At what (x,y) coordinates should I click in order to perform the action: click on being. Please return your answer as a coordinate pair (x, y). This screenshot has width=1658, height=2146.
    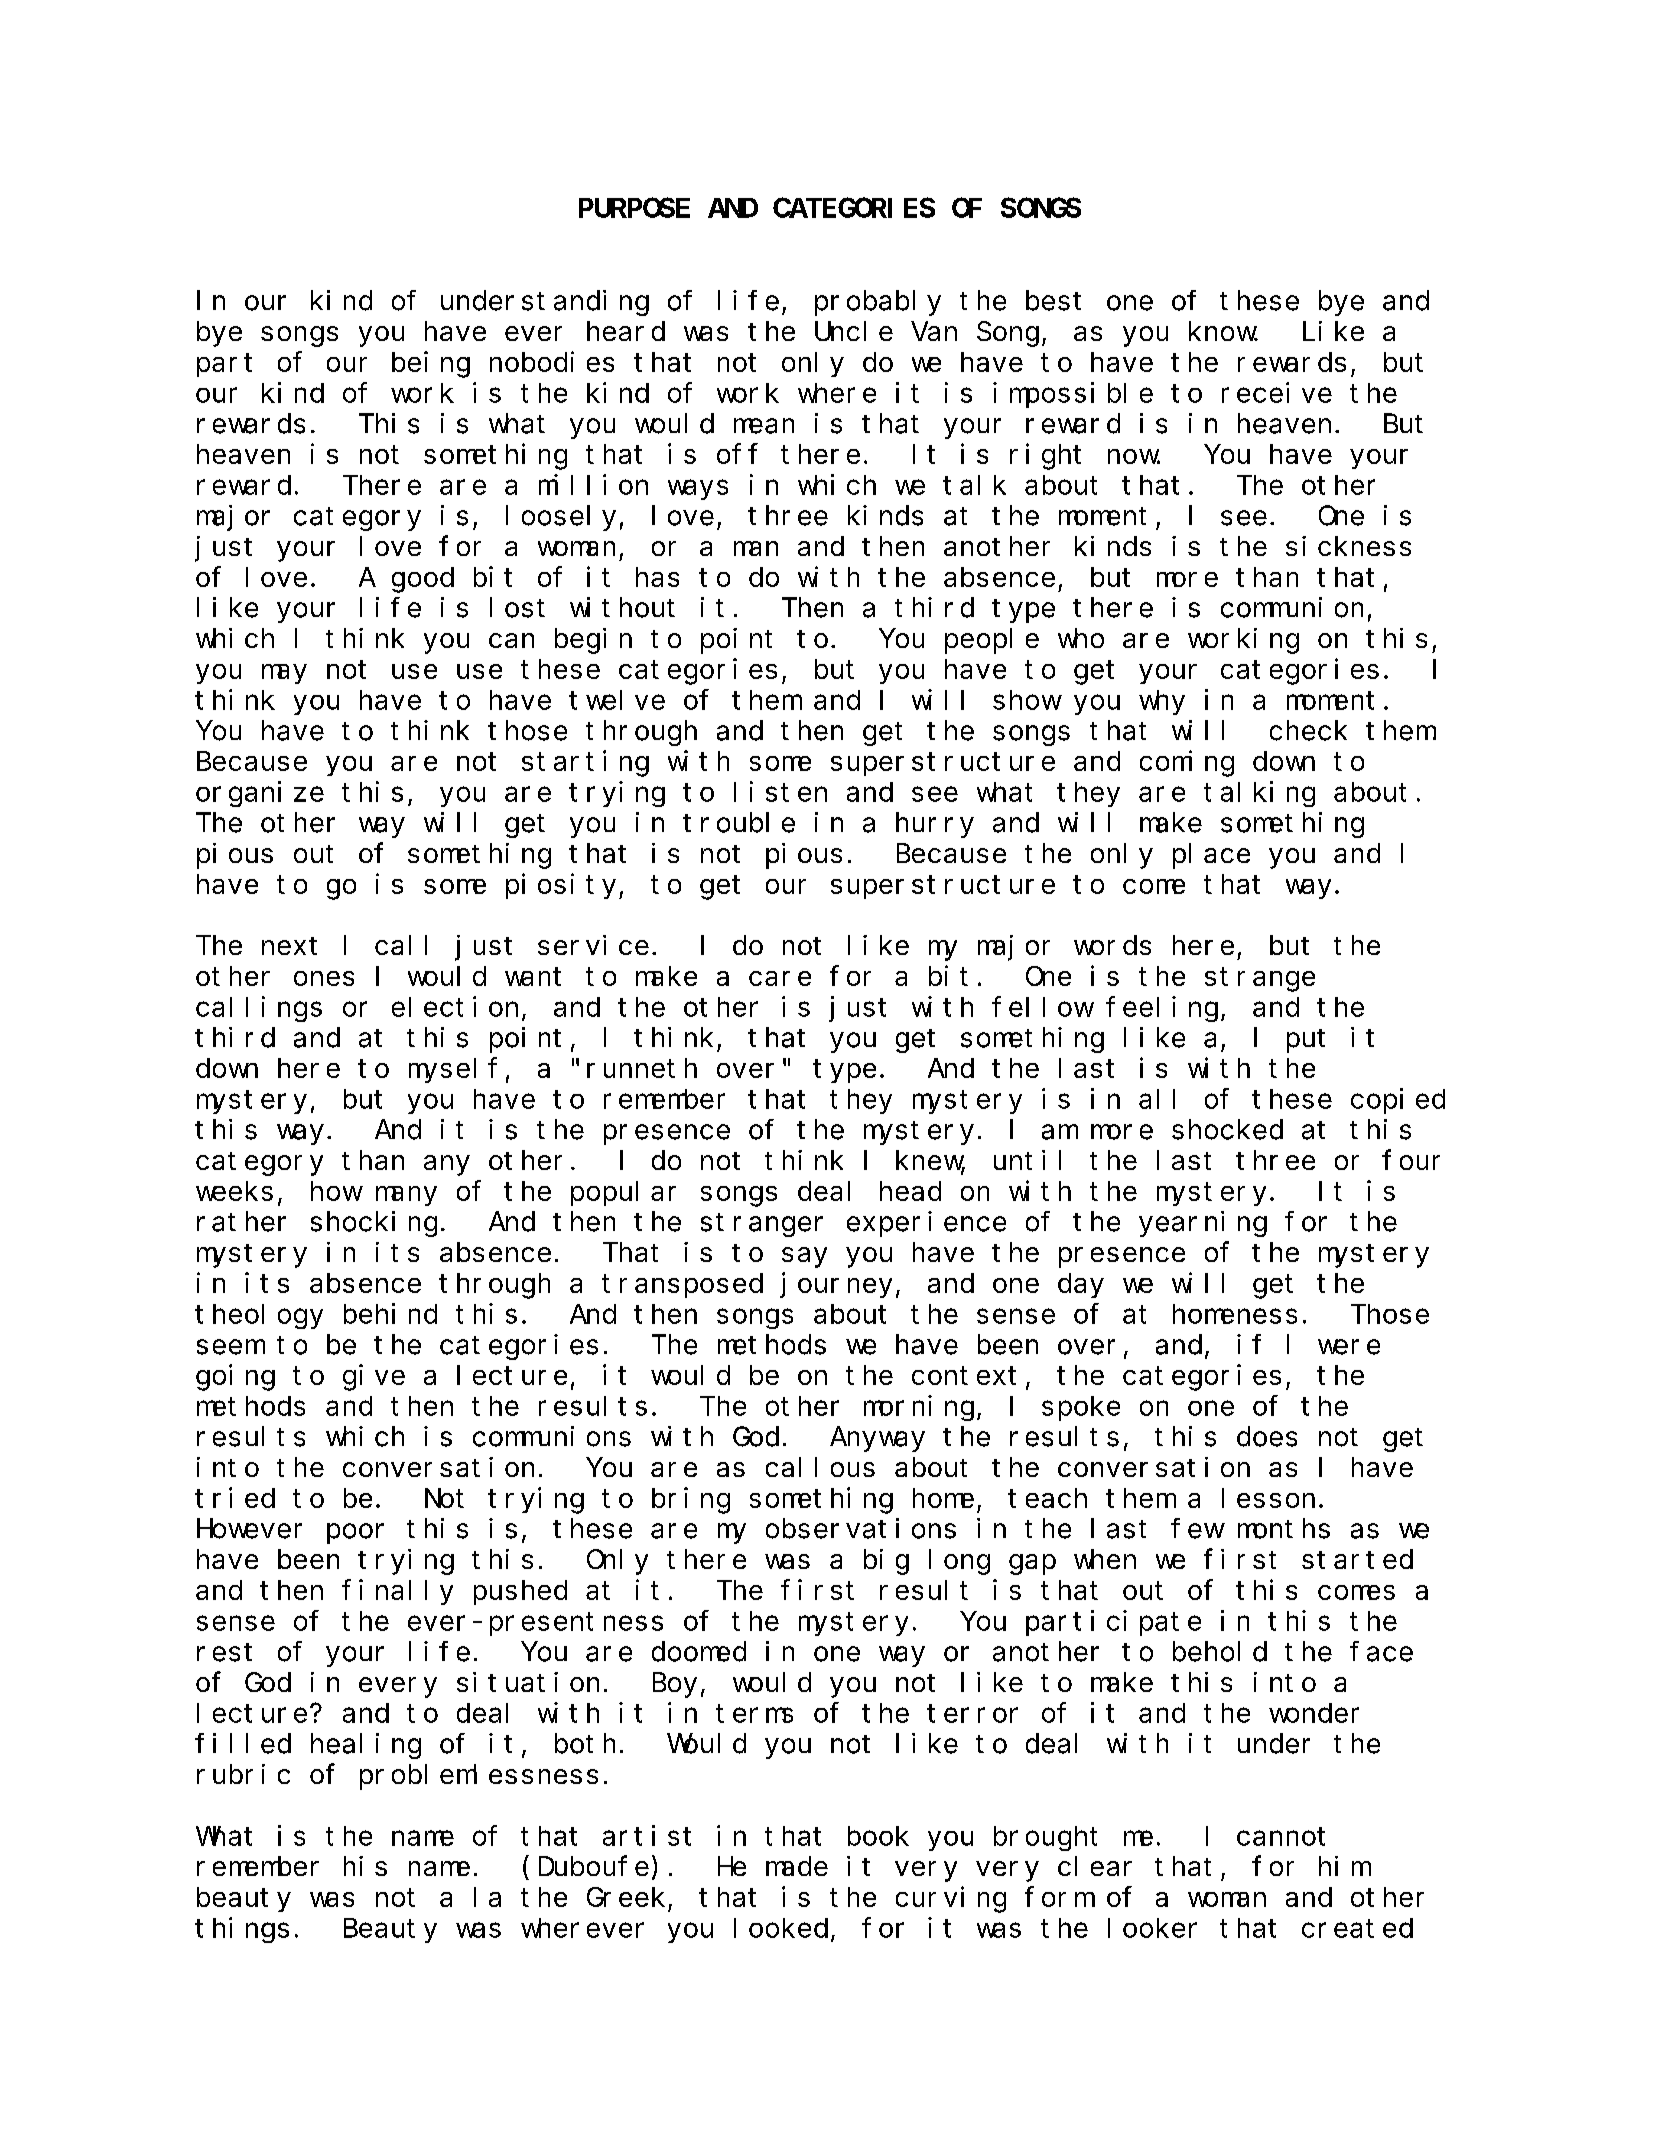
    Looking at the image, I should click on (431, 364).
